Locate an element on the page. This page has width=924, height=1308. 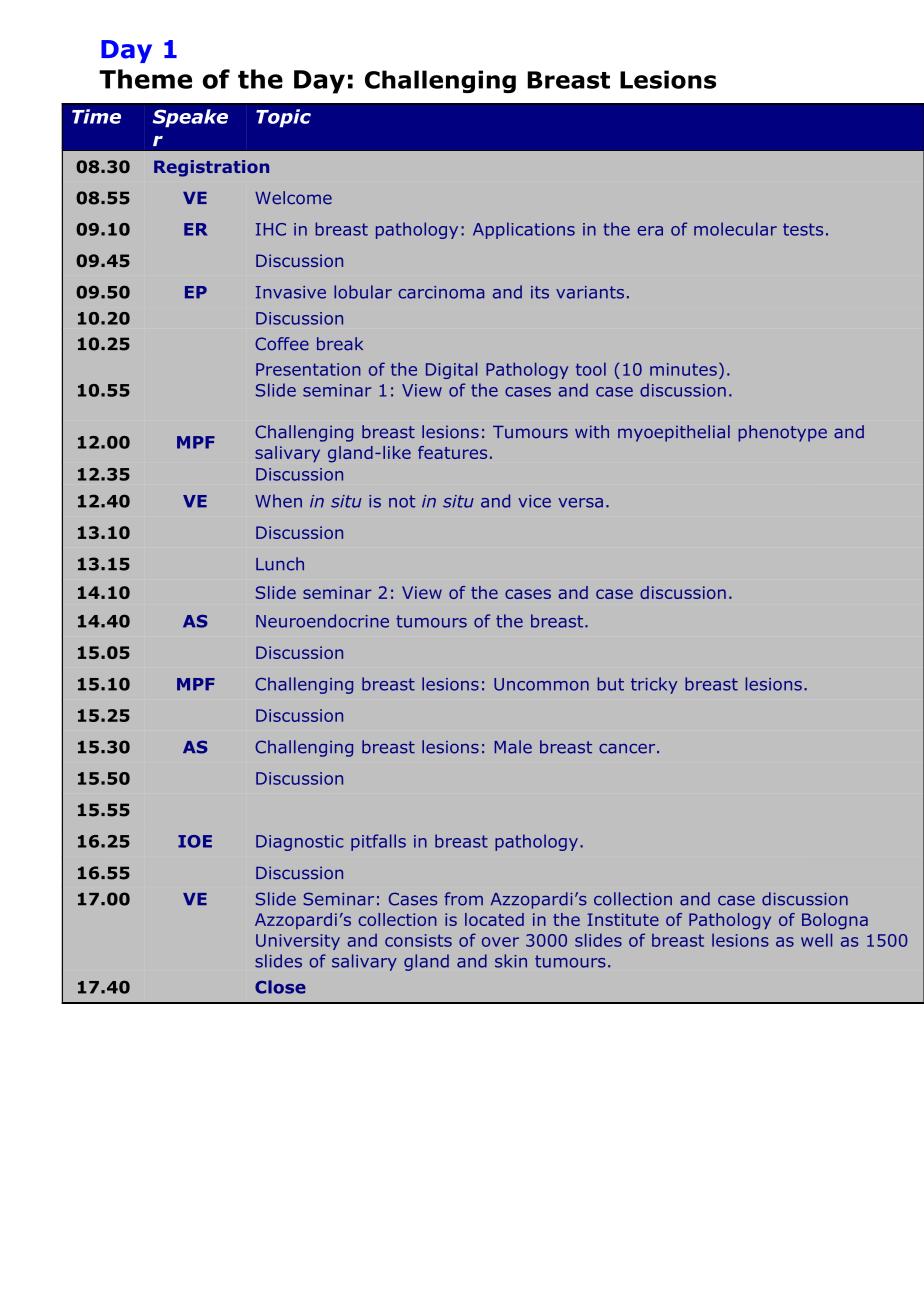
When is located at coordinates (278, 501).
